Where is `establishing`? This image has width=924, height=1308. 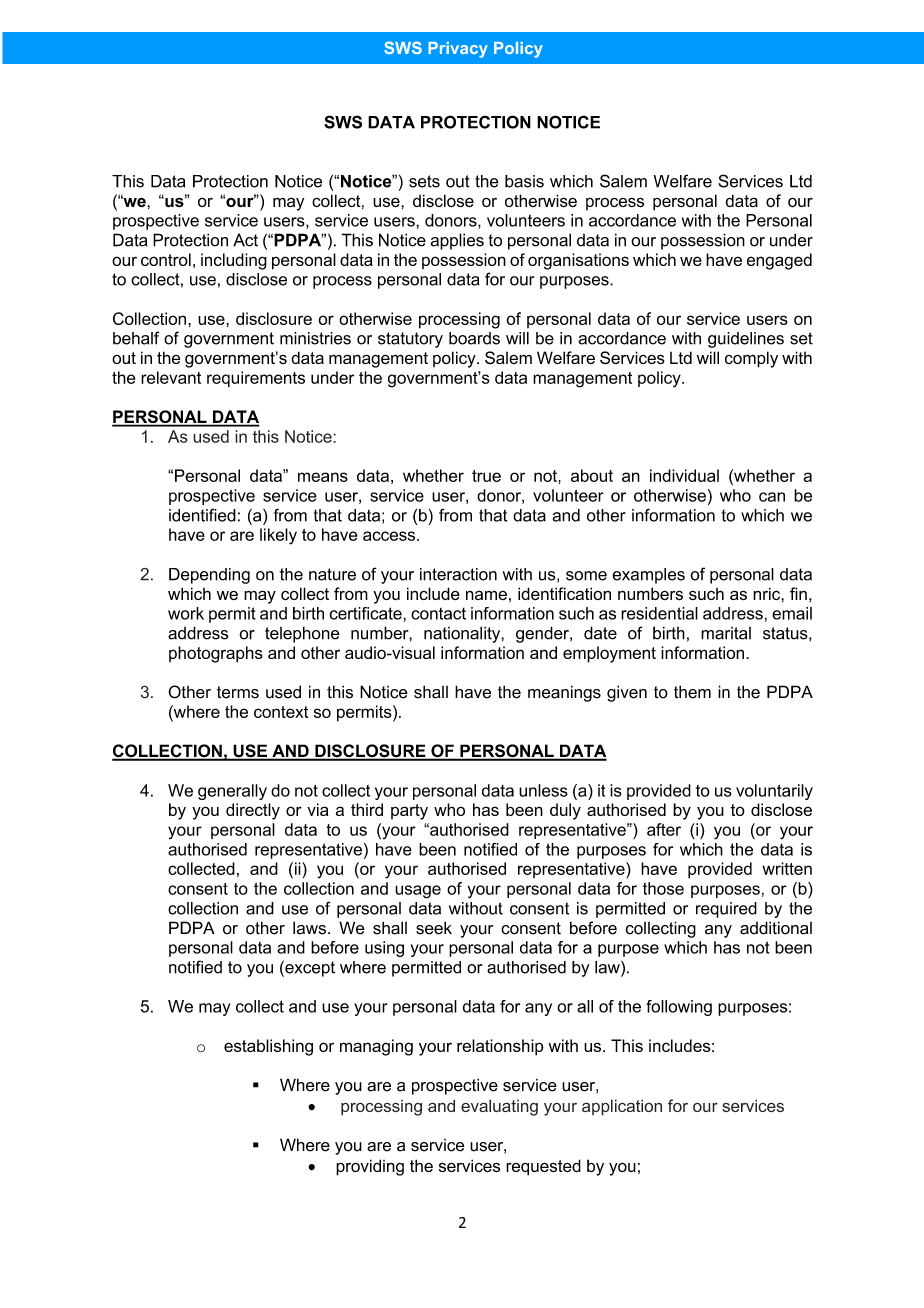 establishing is located at coordinates (268, 1047).
